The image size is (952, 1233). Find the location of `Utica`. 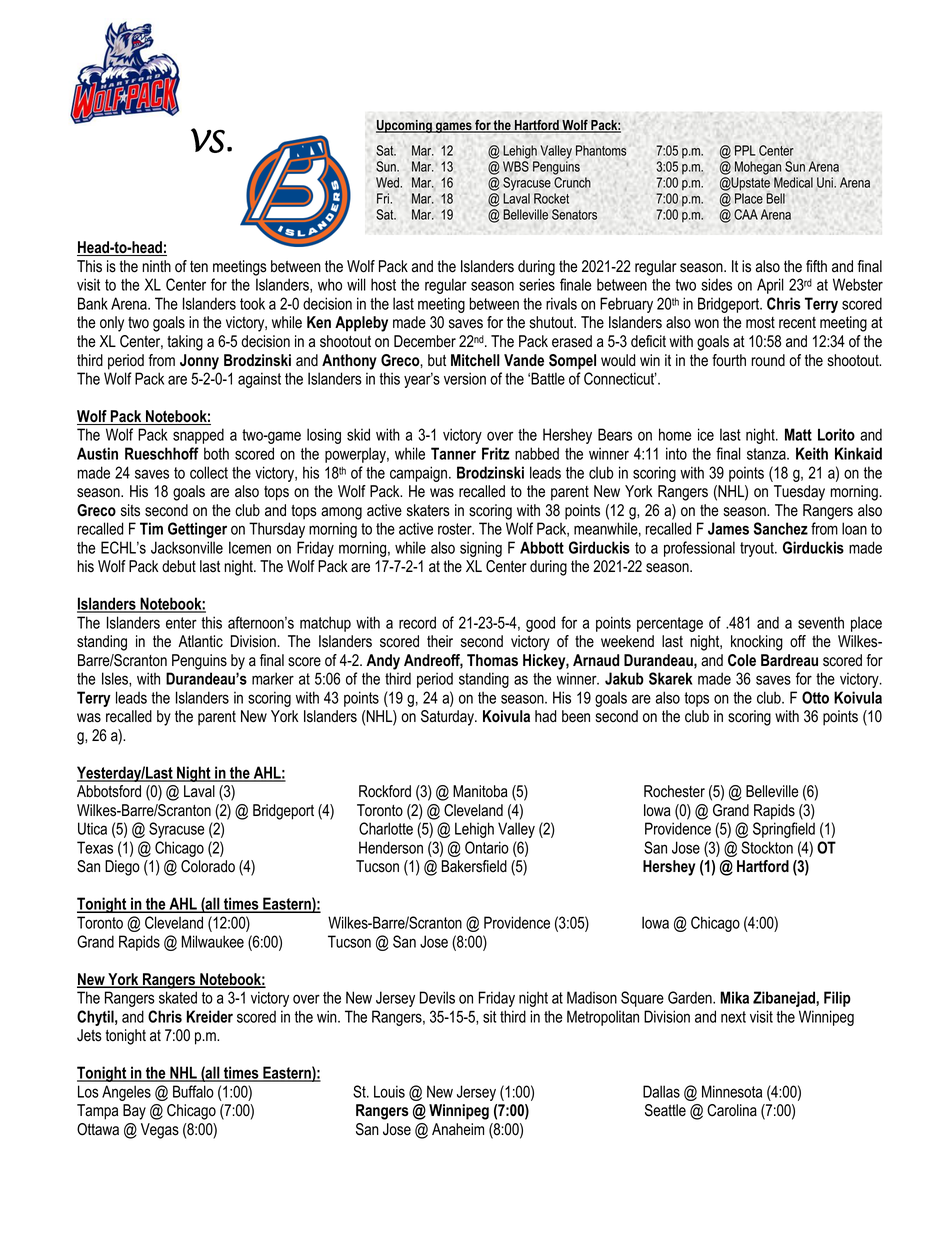

Utica is located at coordinates (92, 828).
